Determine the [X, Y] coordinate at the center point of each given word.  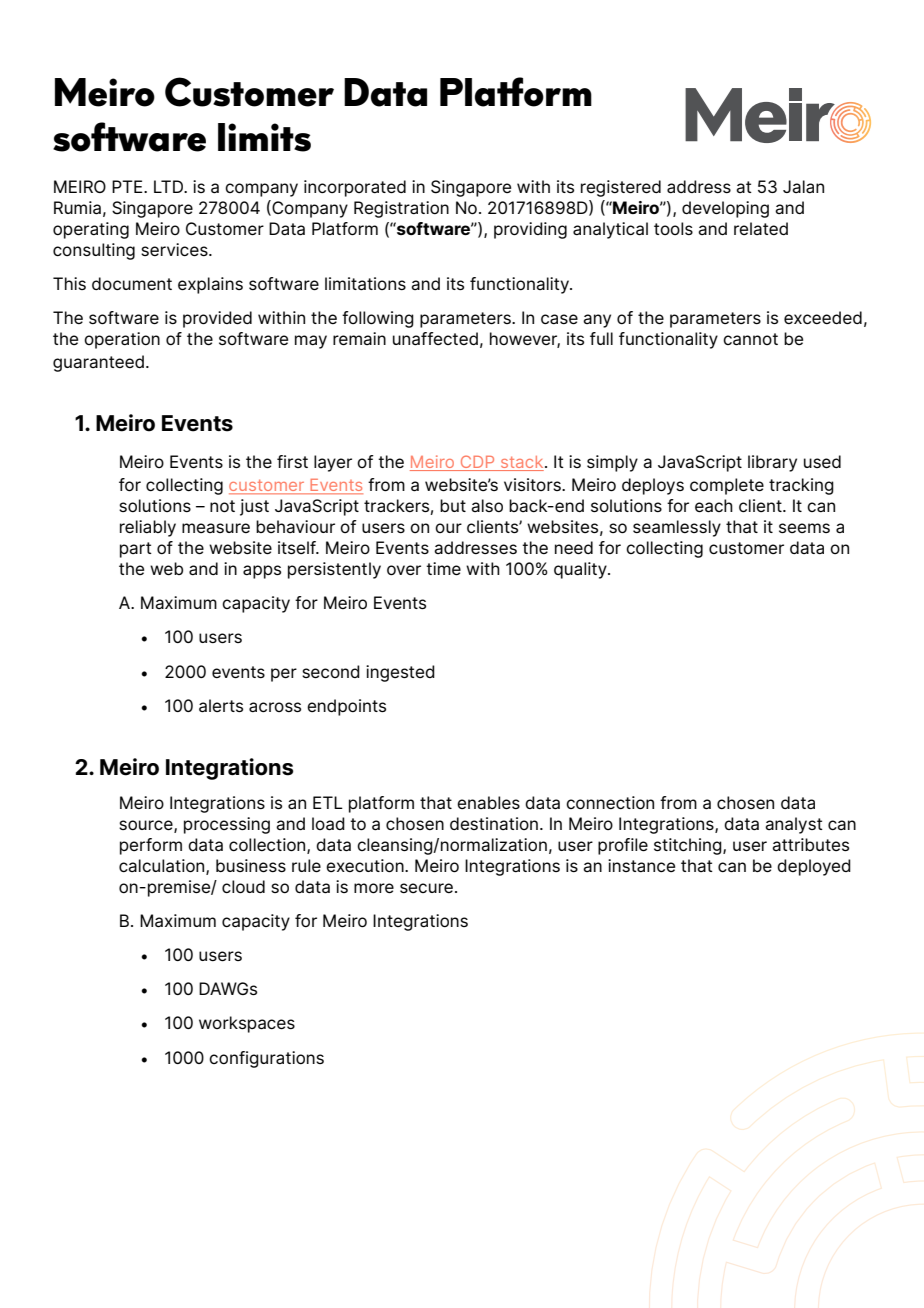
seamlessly [677, 528]
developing [725, 209]
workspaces [247, 1024]
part [136, 550]
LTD [170, 186]
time [443, 569]
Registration [401, 209]
